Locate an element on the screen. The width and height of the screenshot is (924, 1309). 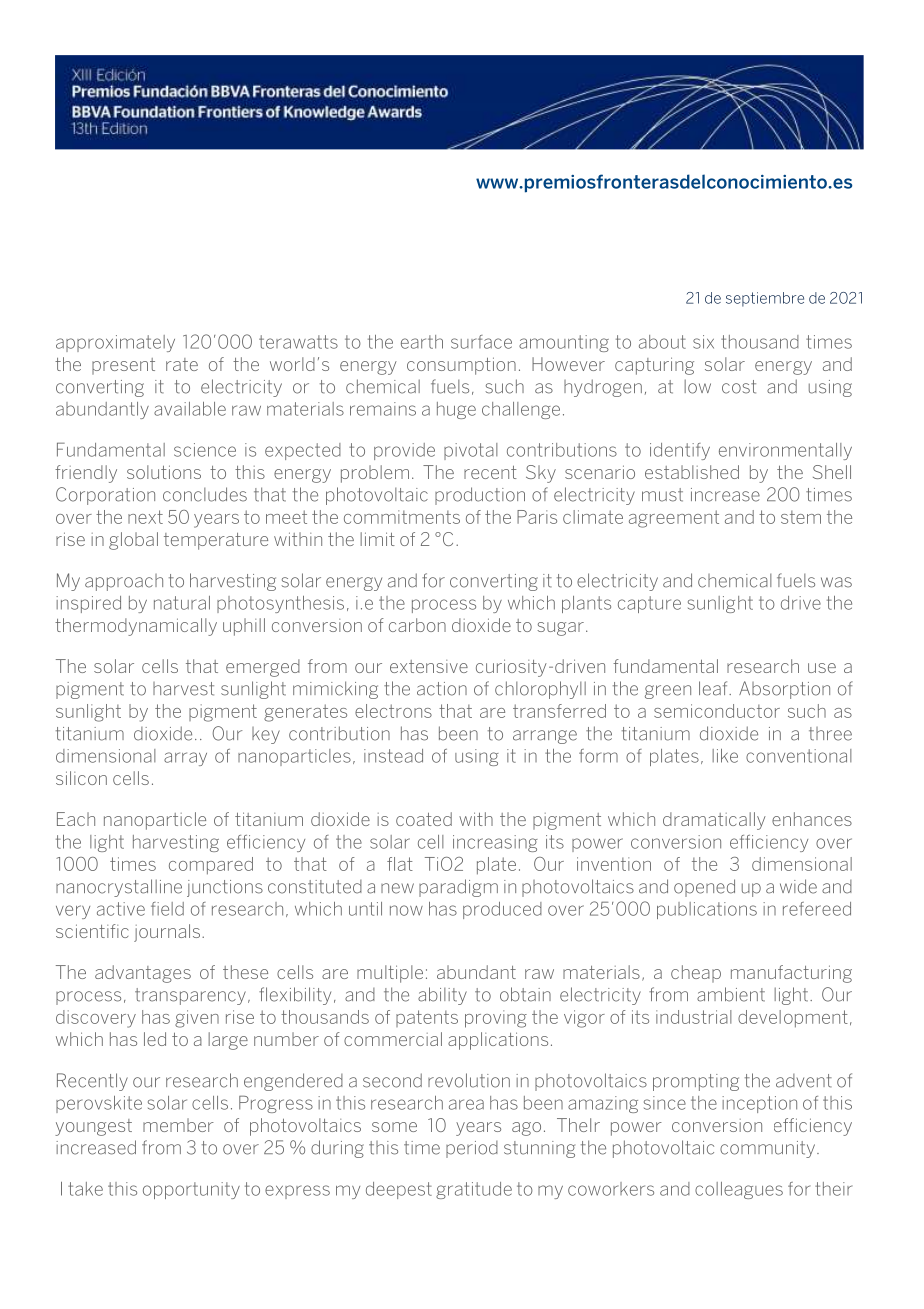
manufacturing is located at coordinates (791, 974).
